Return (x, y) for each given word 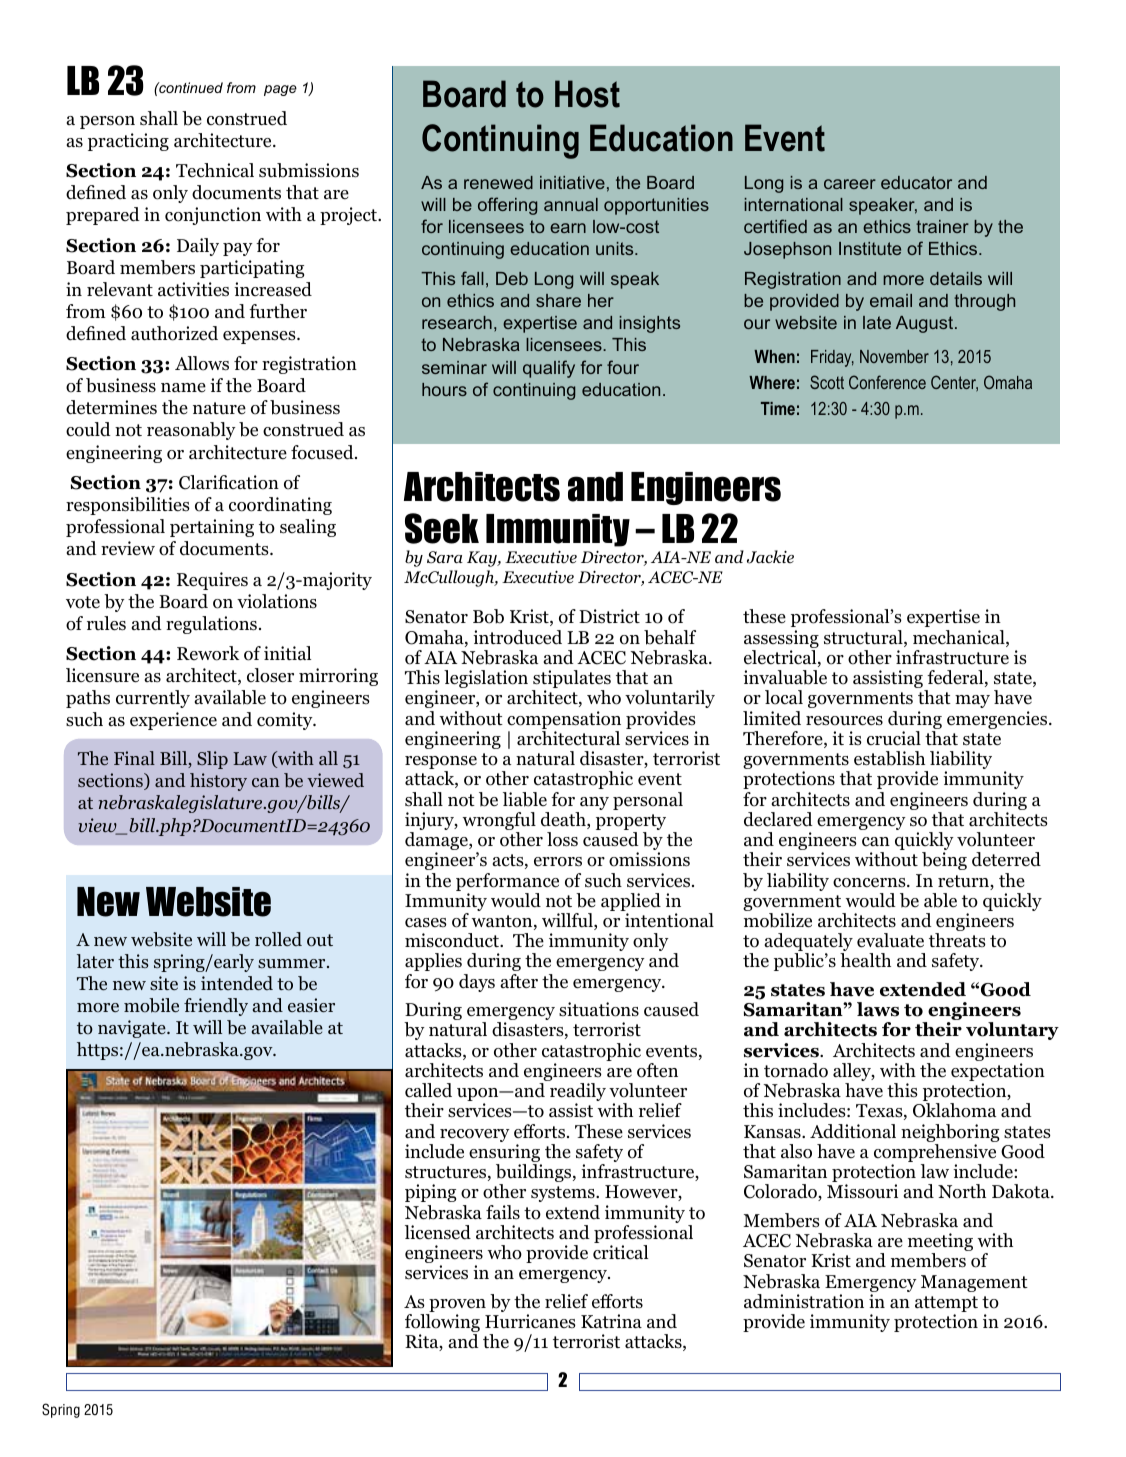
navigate (133, 1029)
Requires (212, 581)
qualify (549, 369)
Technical (215, 170)
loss (562, 839)
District (609, 616)
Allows (202, 363)
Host (587, 94)
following (442, 1324)
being (944, 861)
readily (578, 1093)
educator (916, 182)
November (894, 356)
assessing (781, 640)
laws (878, 1009)
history (218, 782)
